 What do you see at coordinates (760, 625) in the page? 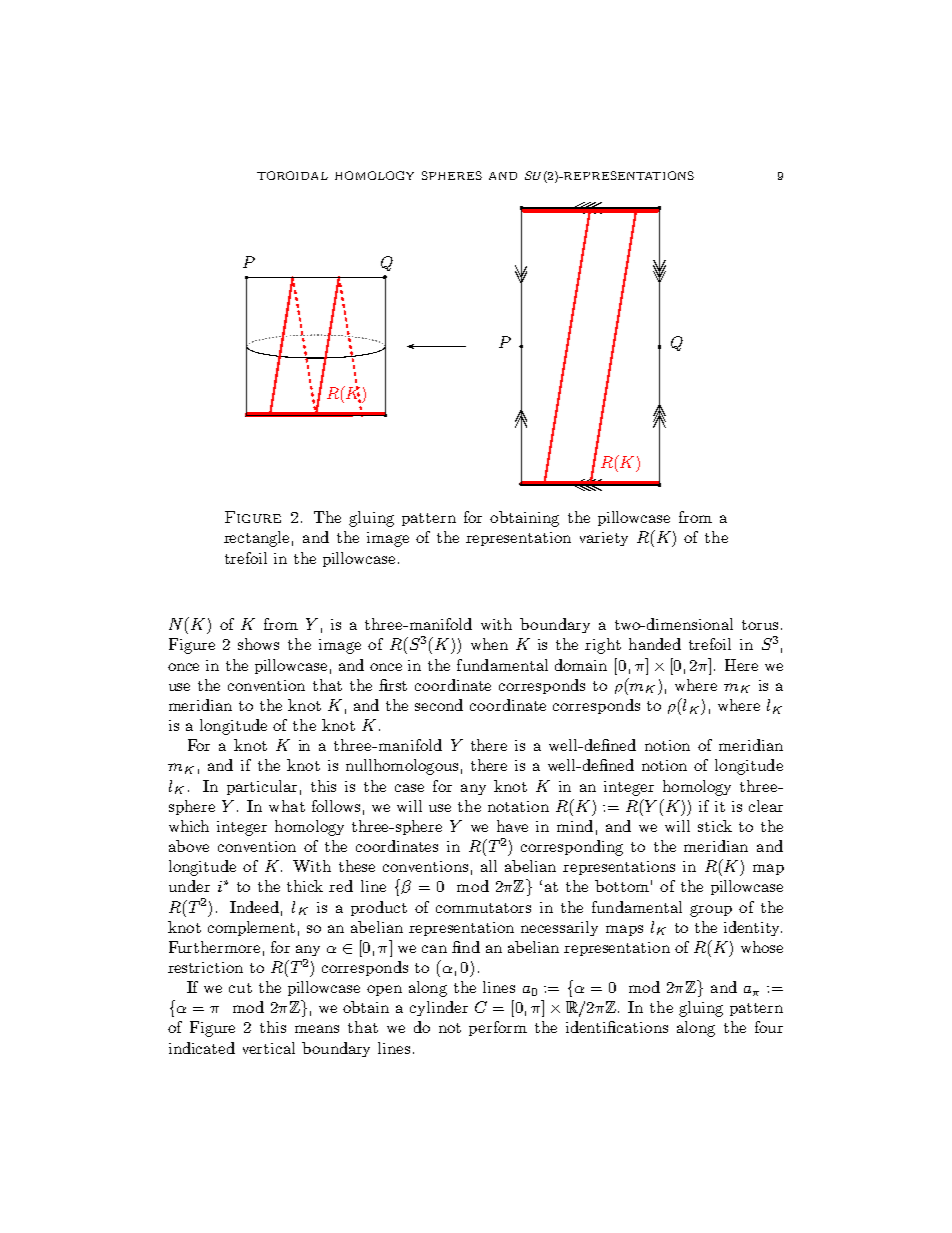
I see `torus` at bounding box center [760, 625].
